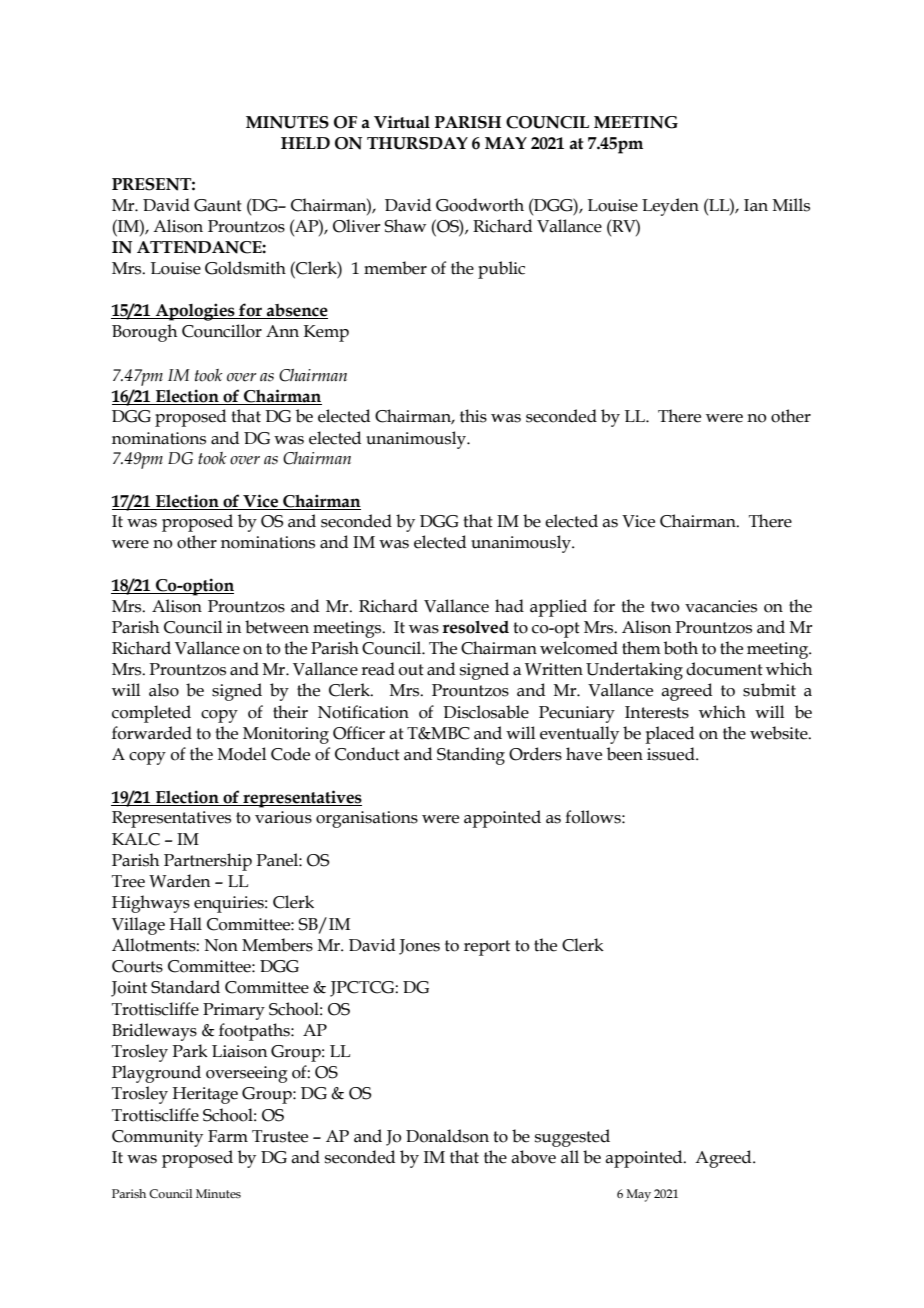 The image size is (924, 1308). What do you see at coordinates (670, 207) in the screenshot?
I see `Leyden` at bounding box center [670, 207].
